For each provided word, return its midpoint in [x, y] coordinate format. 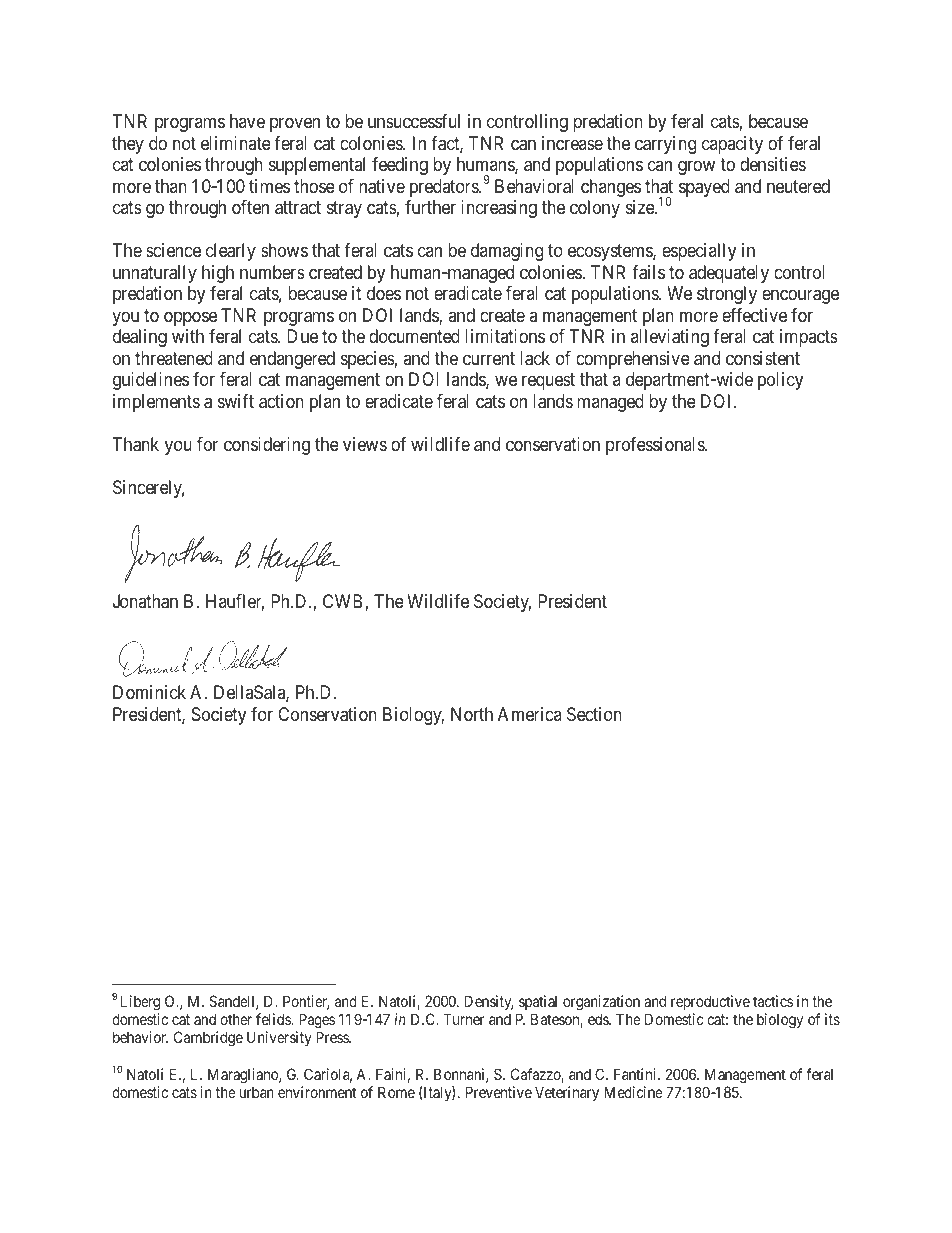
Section [594, 714]
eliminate [236, 143]
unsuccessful [414, 121]
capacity [732, 145]
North [472, 714]
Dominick [149, 692]
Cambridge [208, 1039]
